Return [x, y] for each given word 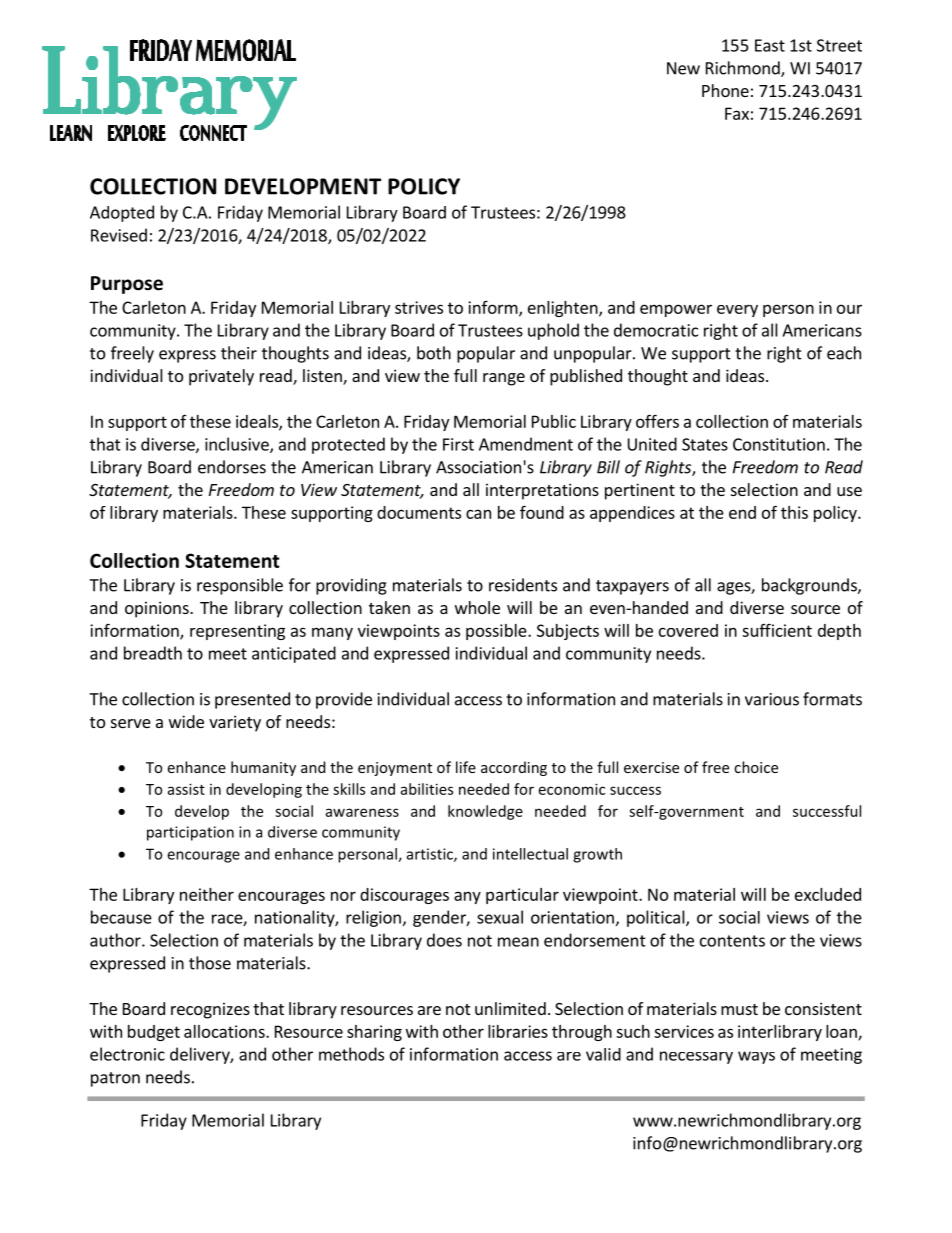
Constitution [779, 444]
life [466, 767]
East [770, 45]
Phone [725, 90]
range [504, 379]
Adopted [122, 213]
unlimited [510, 1008]
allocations [225, 1031]
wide [186, 721]
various [772, 699]
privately [221, 377]
